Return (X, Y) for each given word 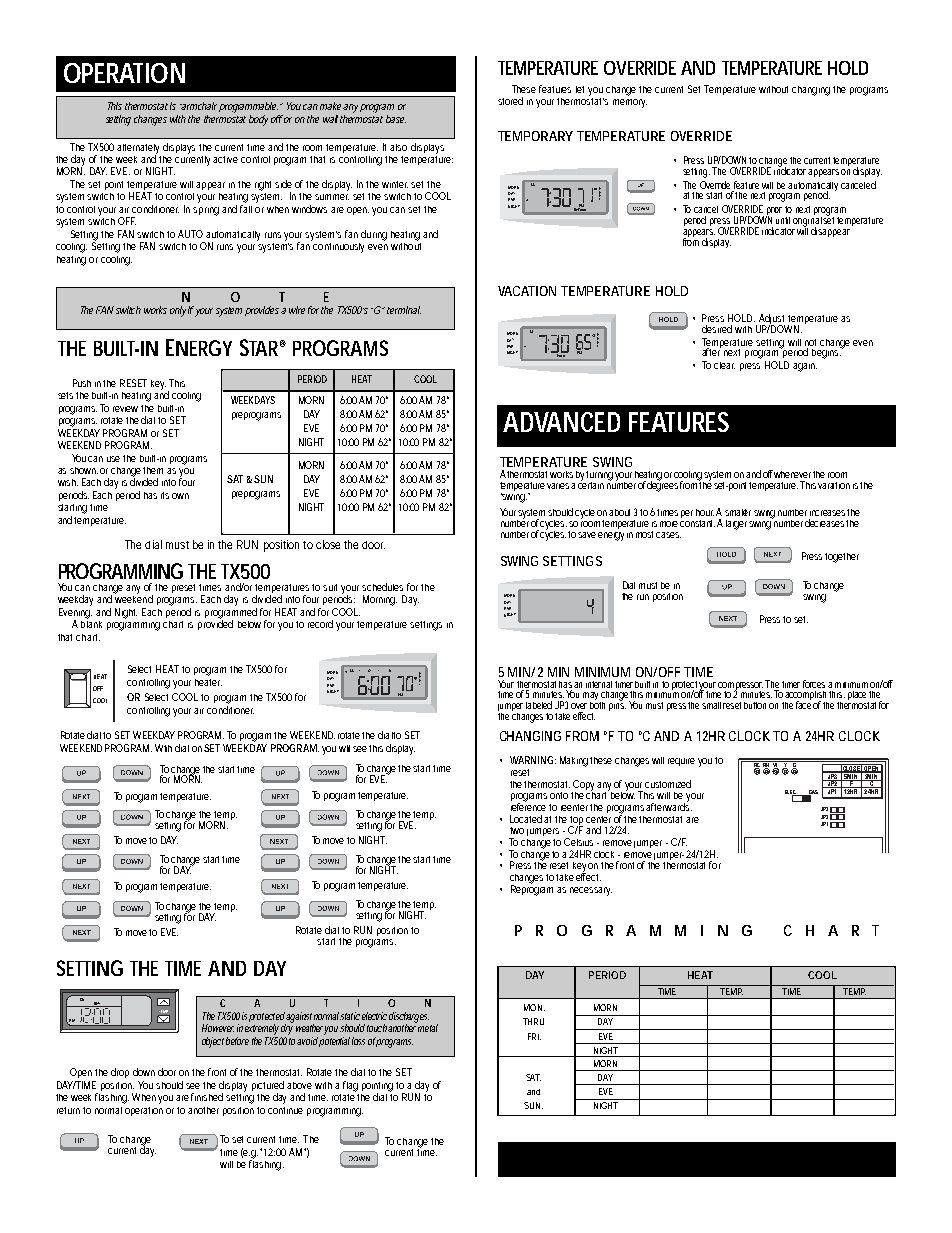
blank (91, 623)
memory (630, 103)
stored (510, 101)
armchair (198, 106)
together (842, 558)
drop (120, 1073)
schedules (382, 587)
